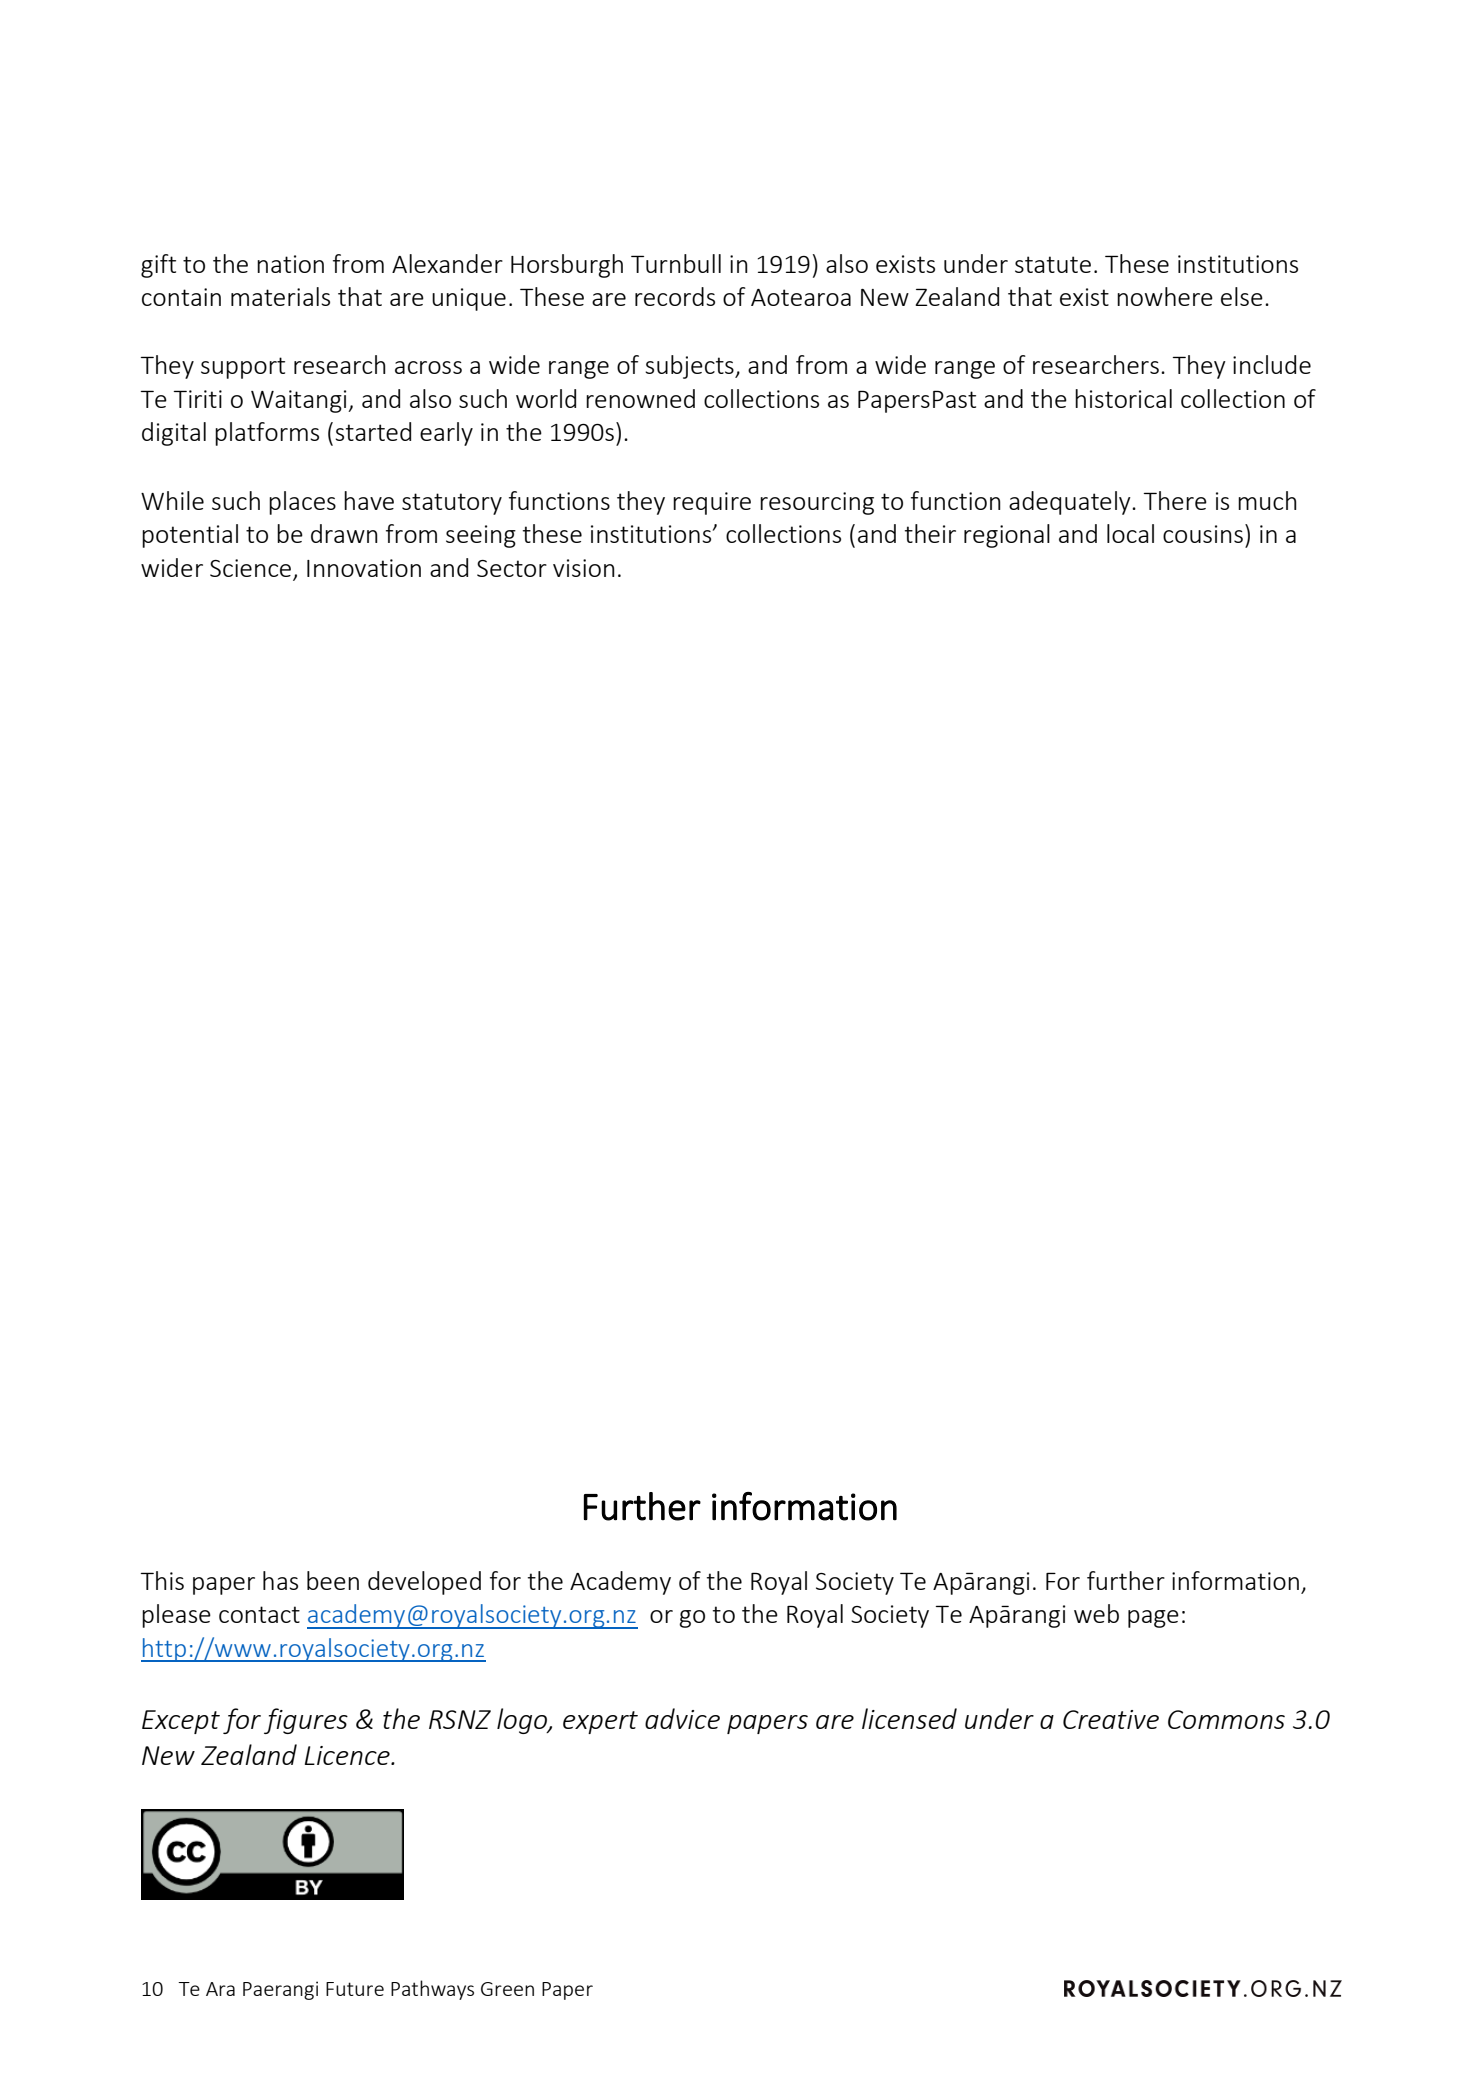 The width and height of the document is (1480, 2095). I want to click on records, so click(675, 296).
